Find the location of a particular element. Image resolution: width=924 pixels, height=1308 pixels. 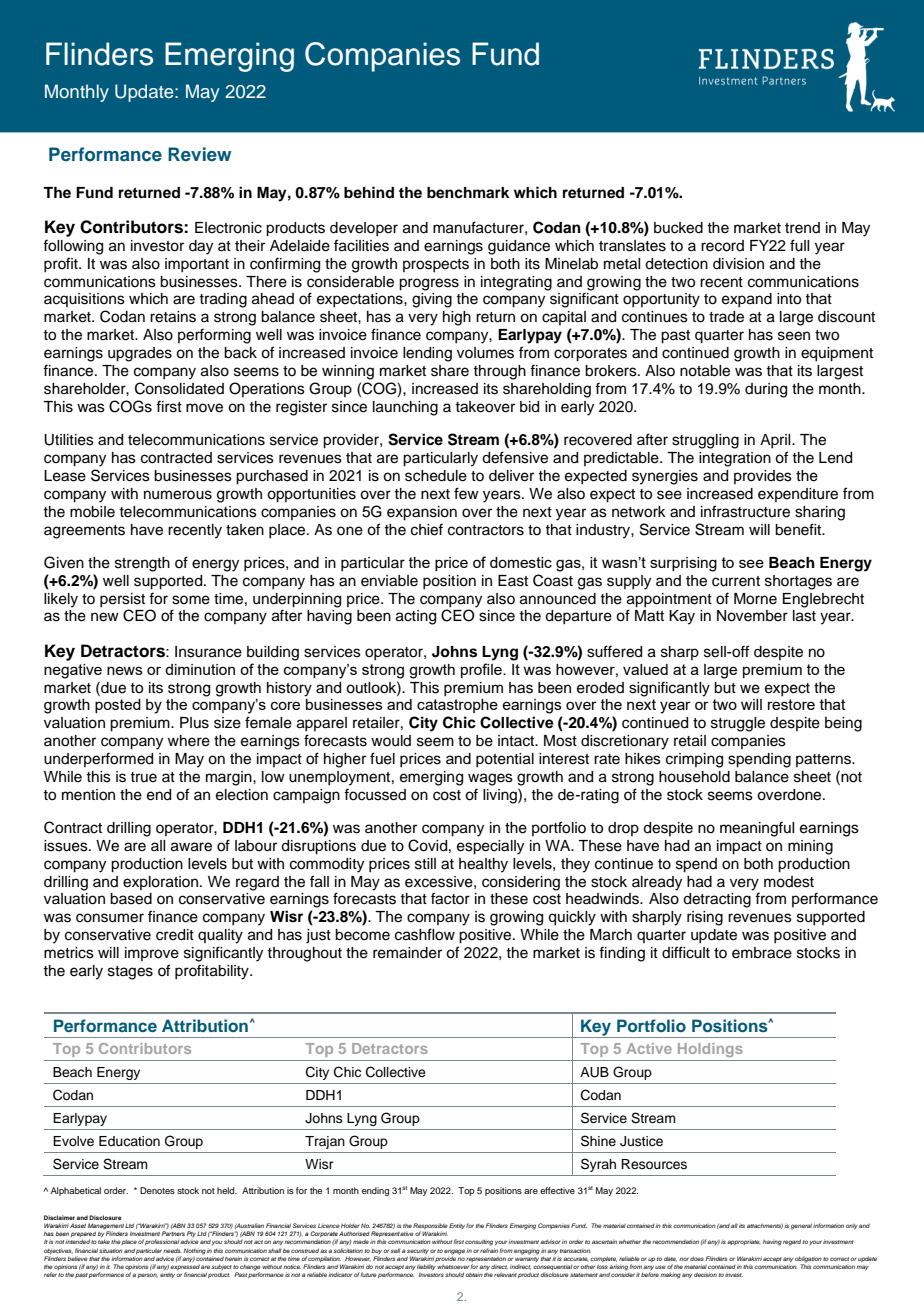

trend is located at coordinates (802, 228).
